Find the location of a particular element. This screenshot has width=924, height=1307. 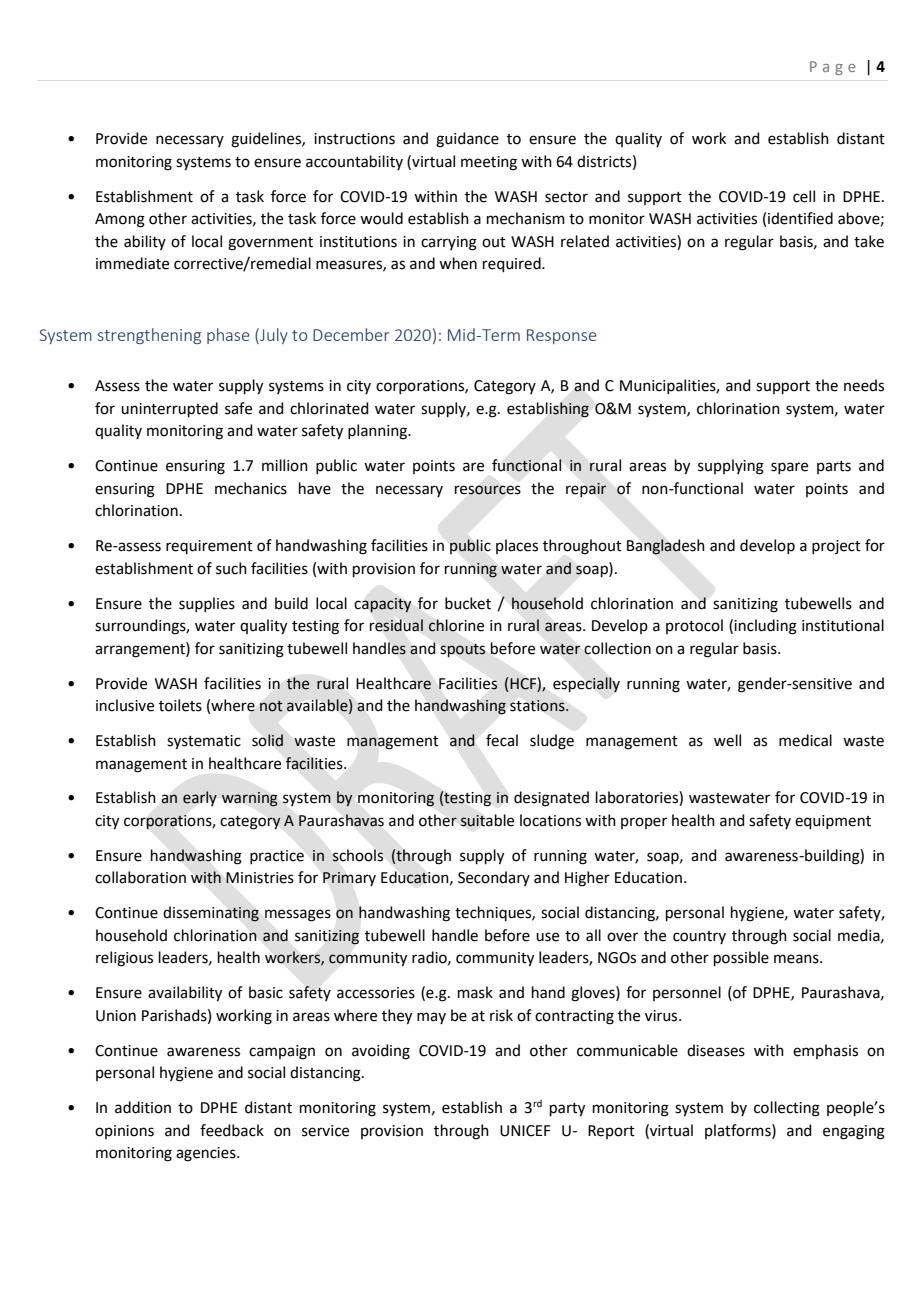

feedback is located at coordinates (232, 1130).
